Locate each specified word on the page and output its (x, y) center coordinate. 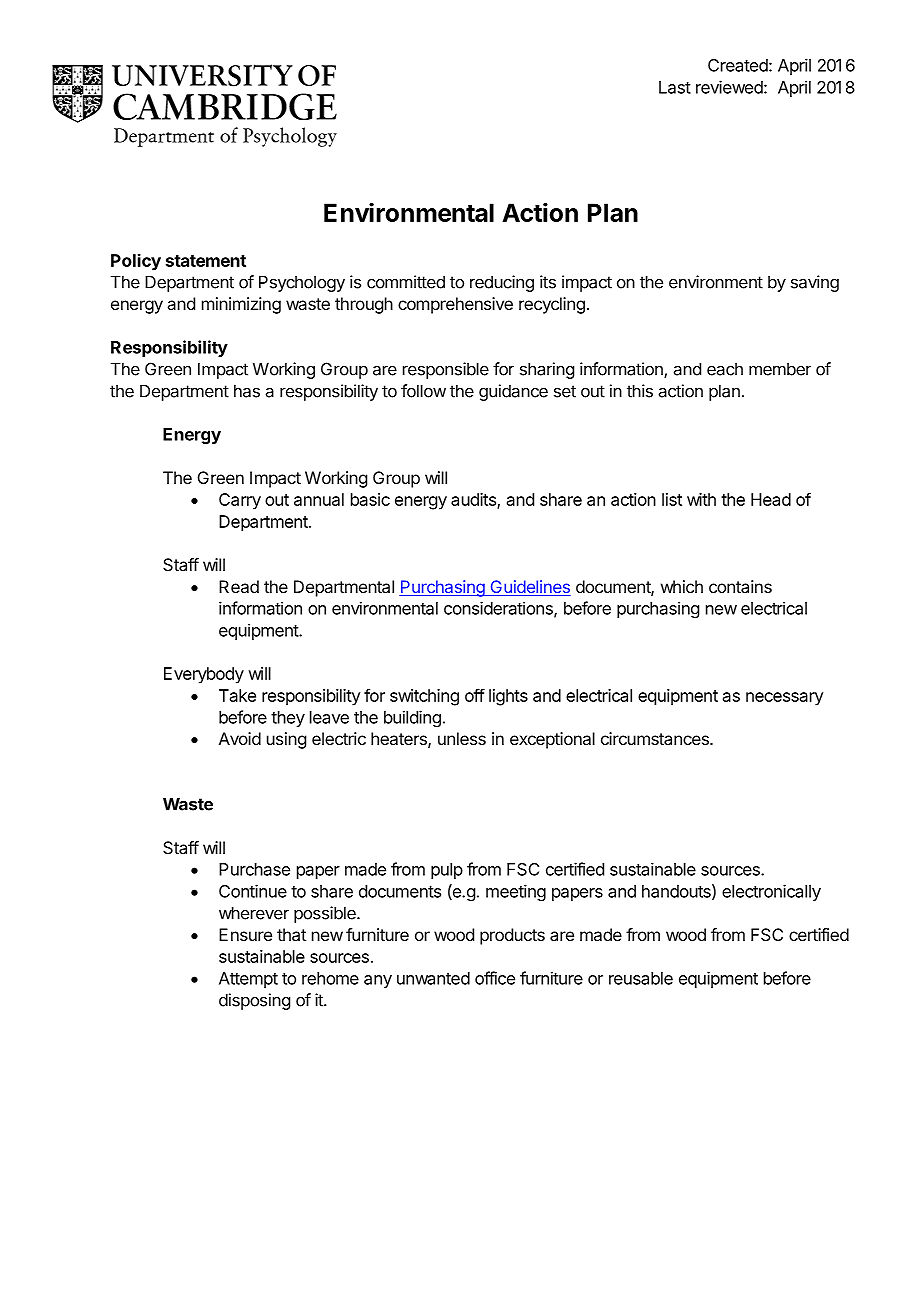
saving (815, 283)
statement (206, 261)
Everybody (204, 675)
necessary (785, 699)
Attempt (248, 980)
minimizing (241, 305)
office (495, 978)
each (725, 369)
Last (675, 87)
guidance (513, 392)
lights (508, 697)
